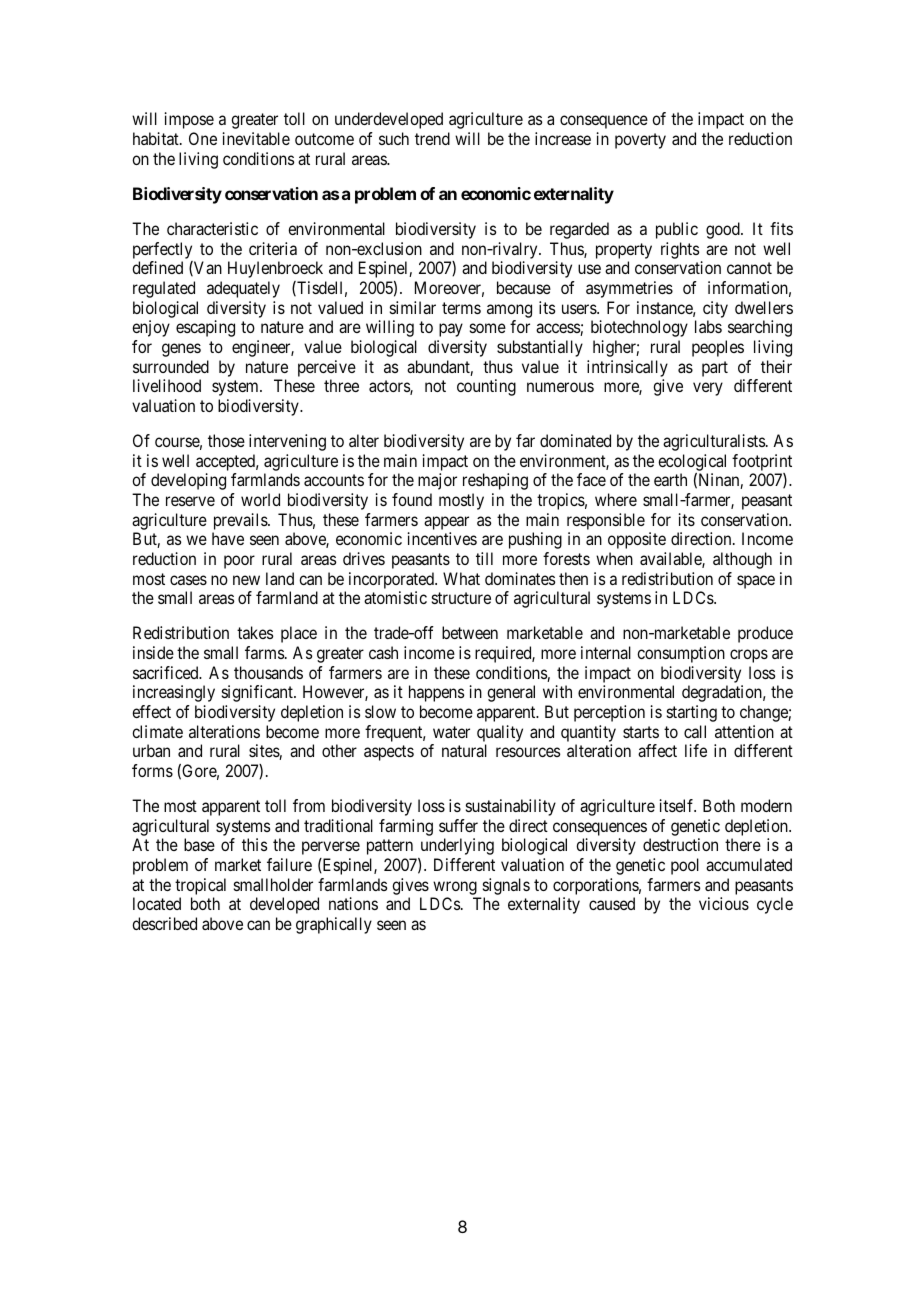 The height and width of the image is (1308, 924). What do you see at coordinates (681, 654) in the image?
I see `consumption` at bounding box center [681, 654].
